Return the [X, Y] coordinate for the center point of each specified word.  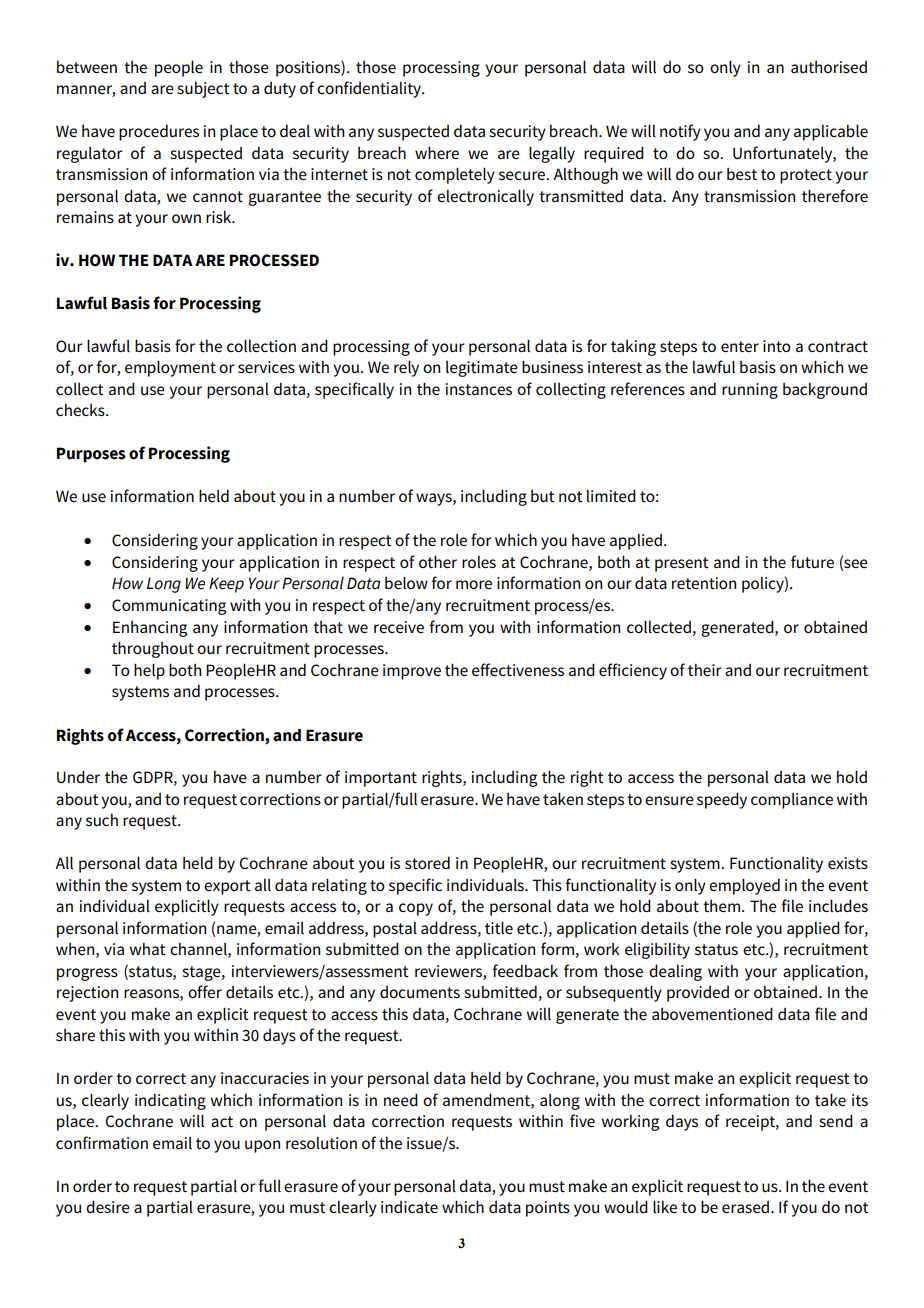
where [437, 152]
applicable [831, 132]
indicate [409, 1207]
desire [108, 1206]
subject [203, 89]
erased [745, 1207]
